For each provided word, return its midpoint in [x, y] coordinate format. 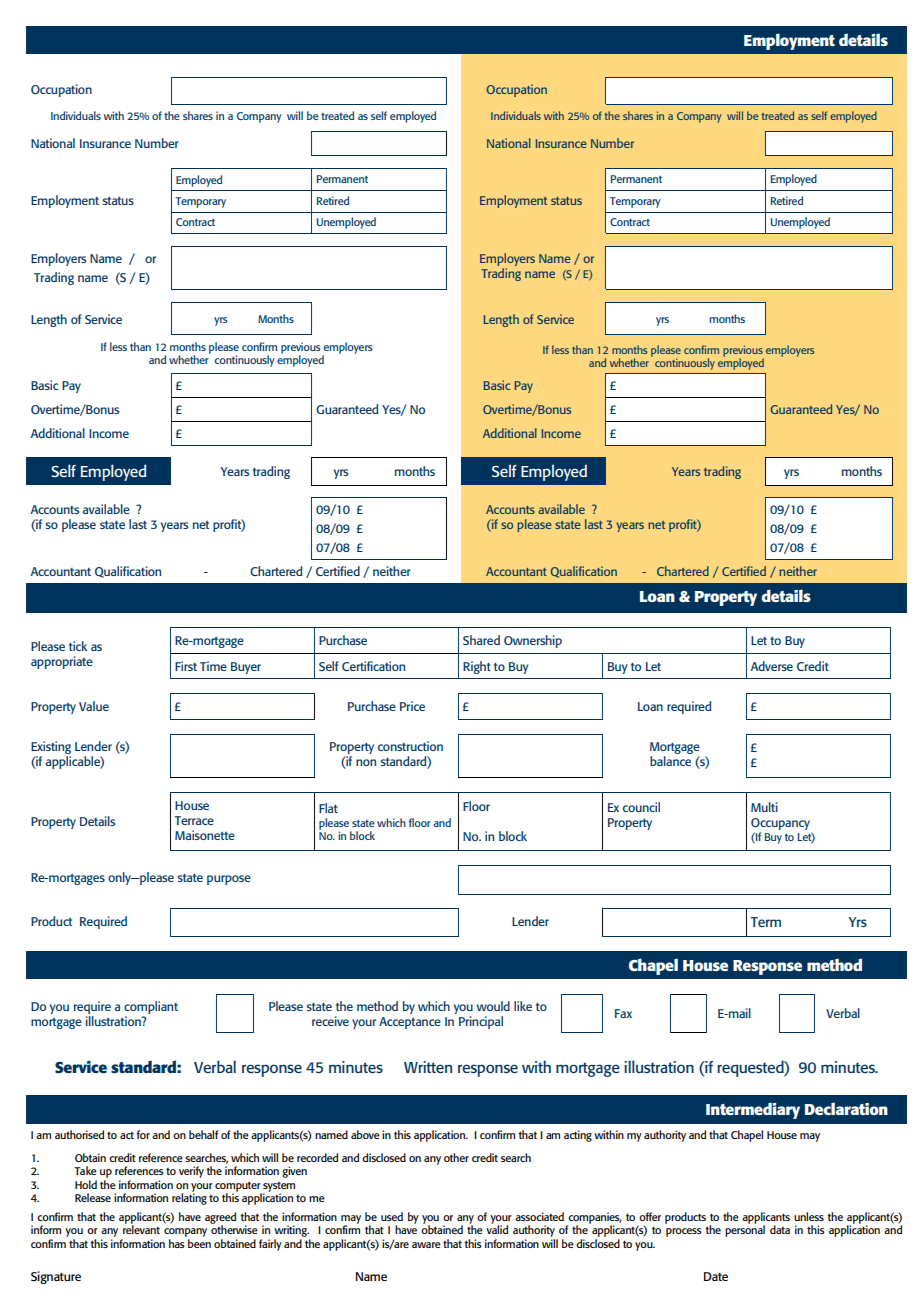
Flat [328, 808]
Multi [764, 807]
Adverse [771, 666]
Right [477, 667]
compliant [151, 1007]
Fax [623, 1013]
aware [426, 1245]
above [365, 1134]
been [198, 1242]
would [493, 1006]
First [186, 666]
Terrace [194, 820]
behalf [203, 1134]
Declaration [846, 1108]
